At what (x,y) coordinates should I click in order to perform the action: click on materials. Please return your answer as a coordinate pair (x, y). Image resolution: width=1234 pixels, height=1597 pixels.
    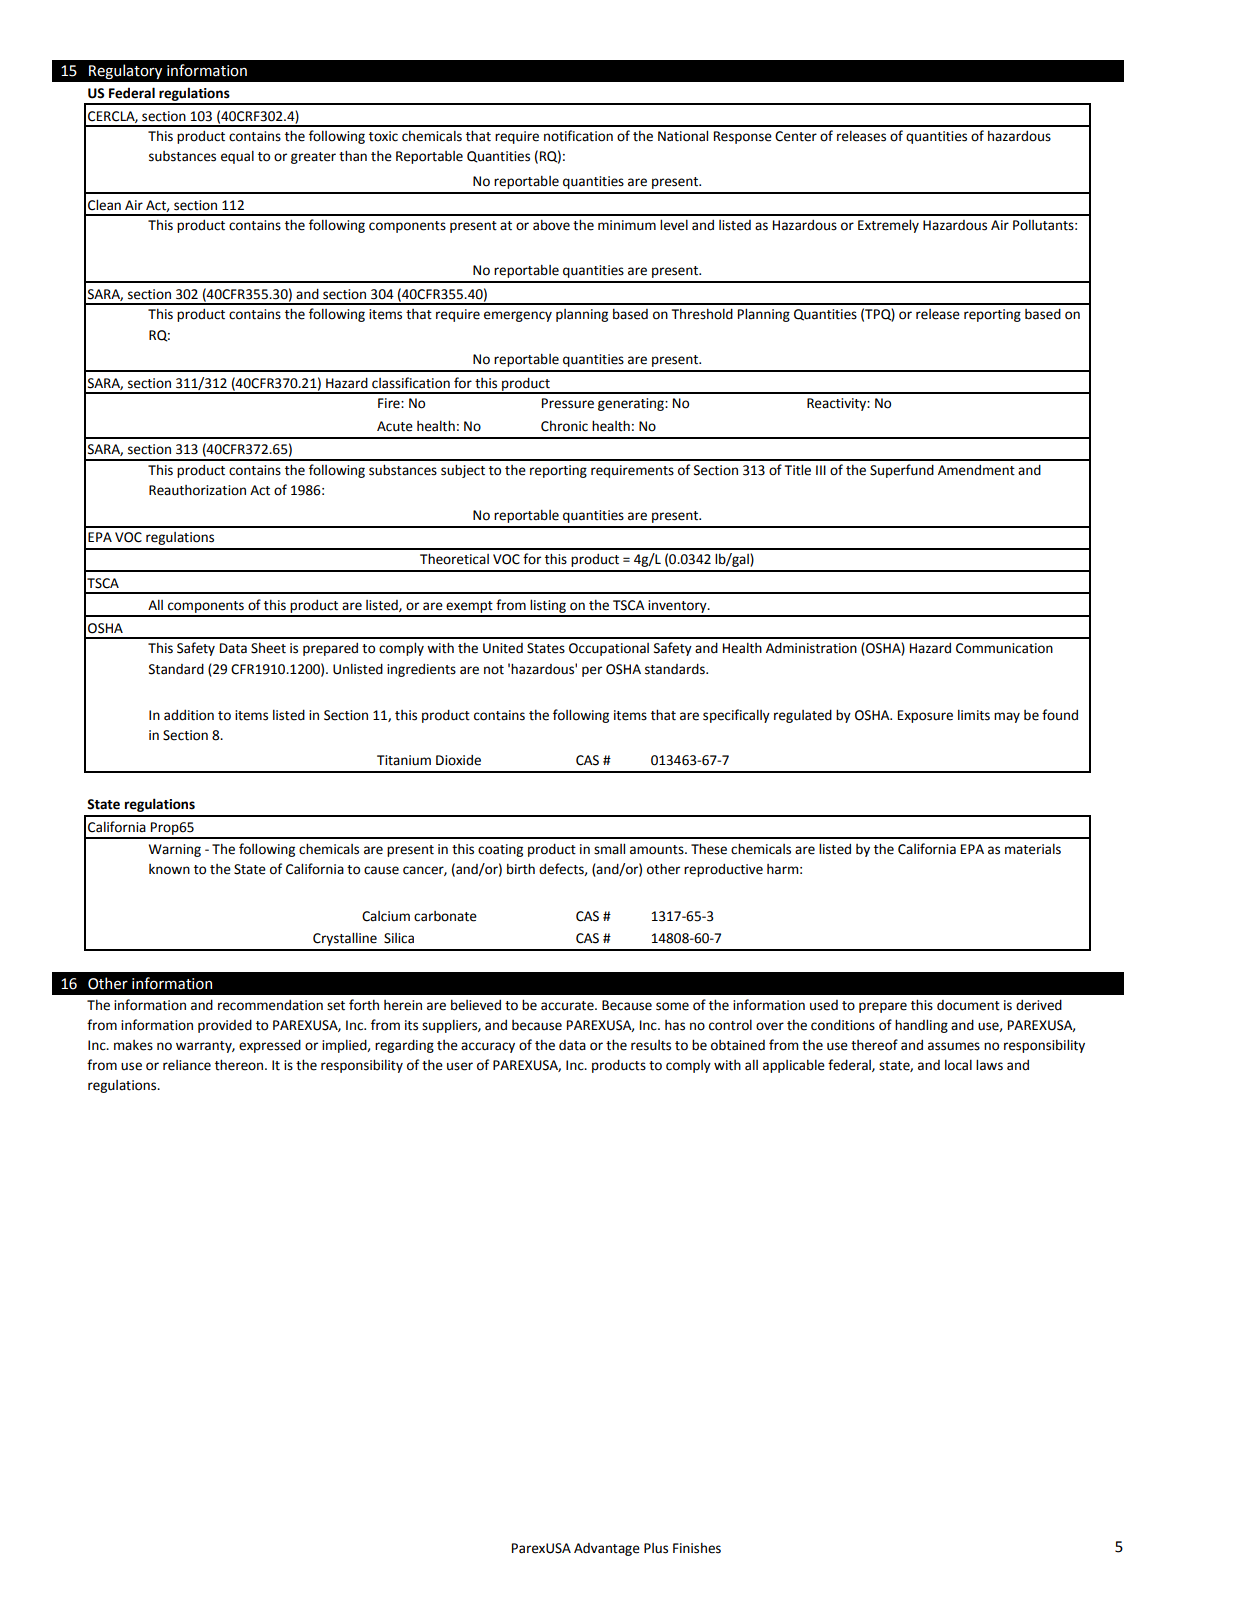
    Looking at the image, I should click on (1033, 849).
